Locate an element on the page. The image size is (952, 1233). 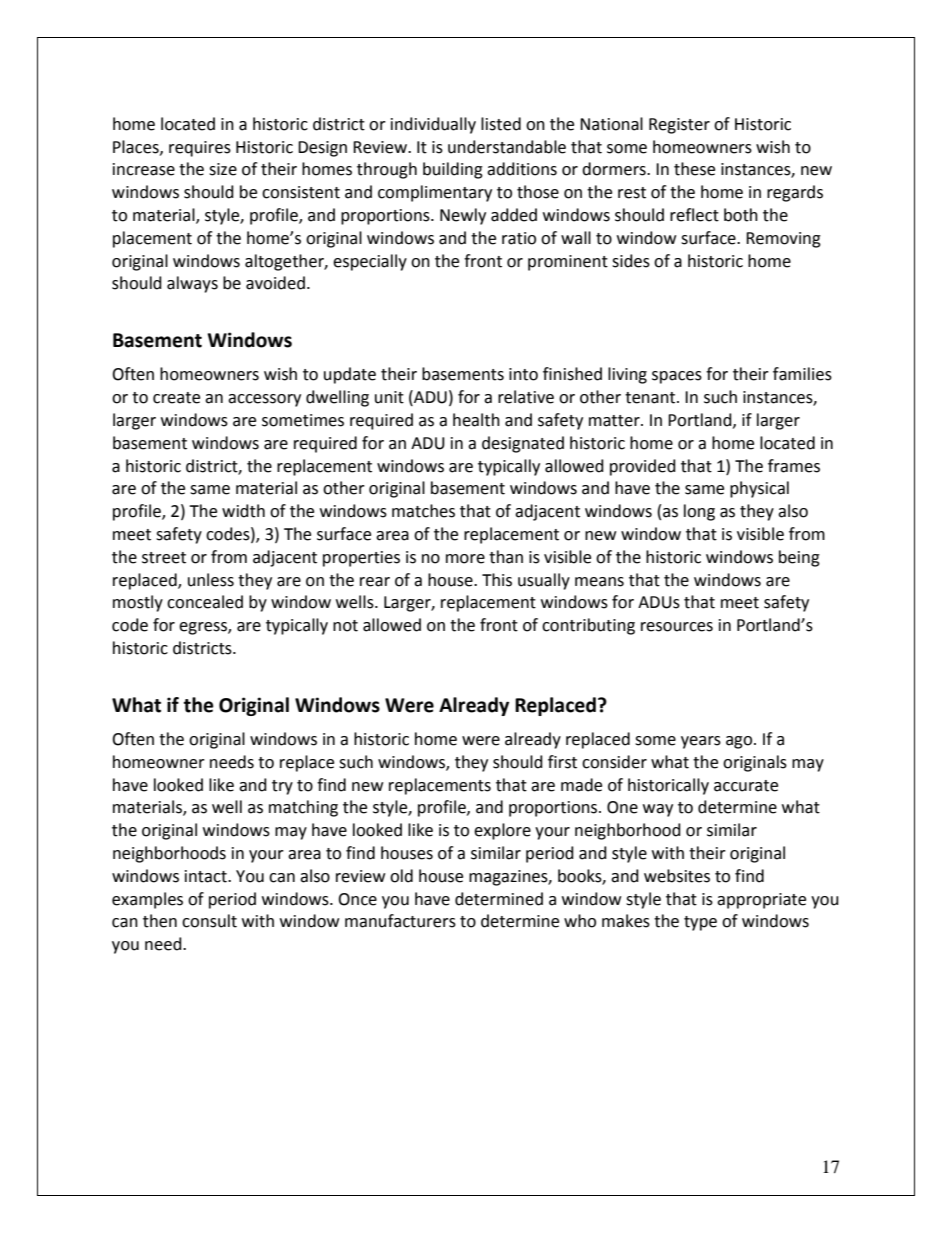
these is located at coordinates (694, 169).
